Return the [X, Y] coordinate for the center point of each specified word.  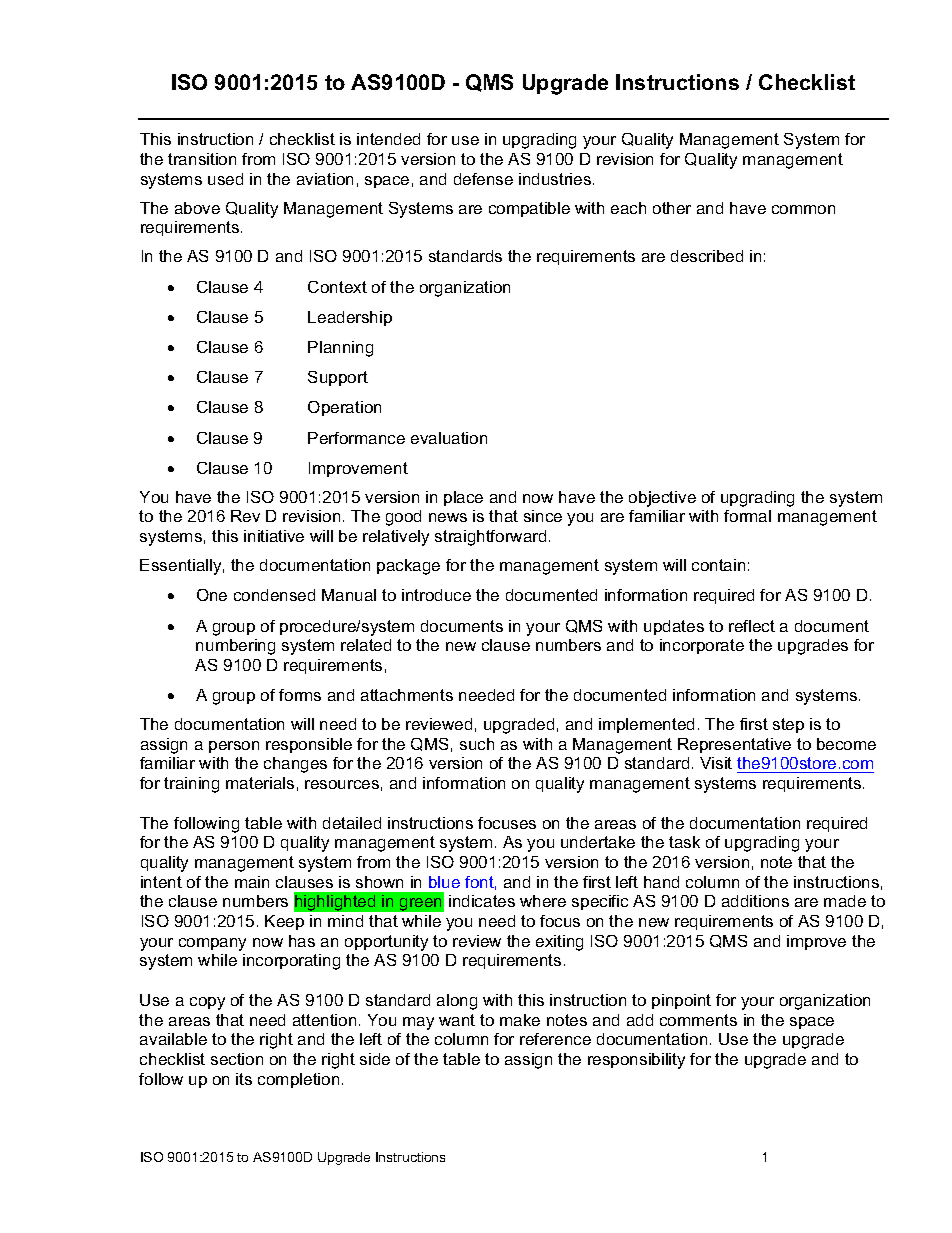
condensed [274, 595]
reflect [752, 626]
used [225, 179]
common [803, 209]
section [237, 1059]
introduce [436, 595]
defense [483, 179]
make [520, 1020]
